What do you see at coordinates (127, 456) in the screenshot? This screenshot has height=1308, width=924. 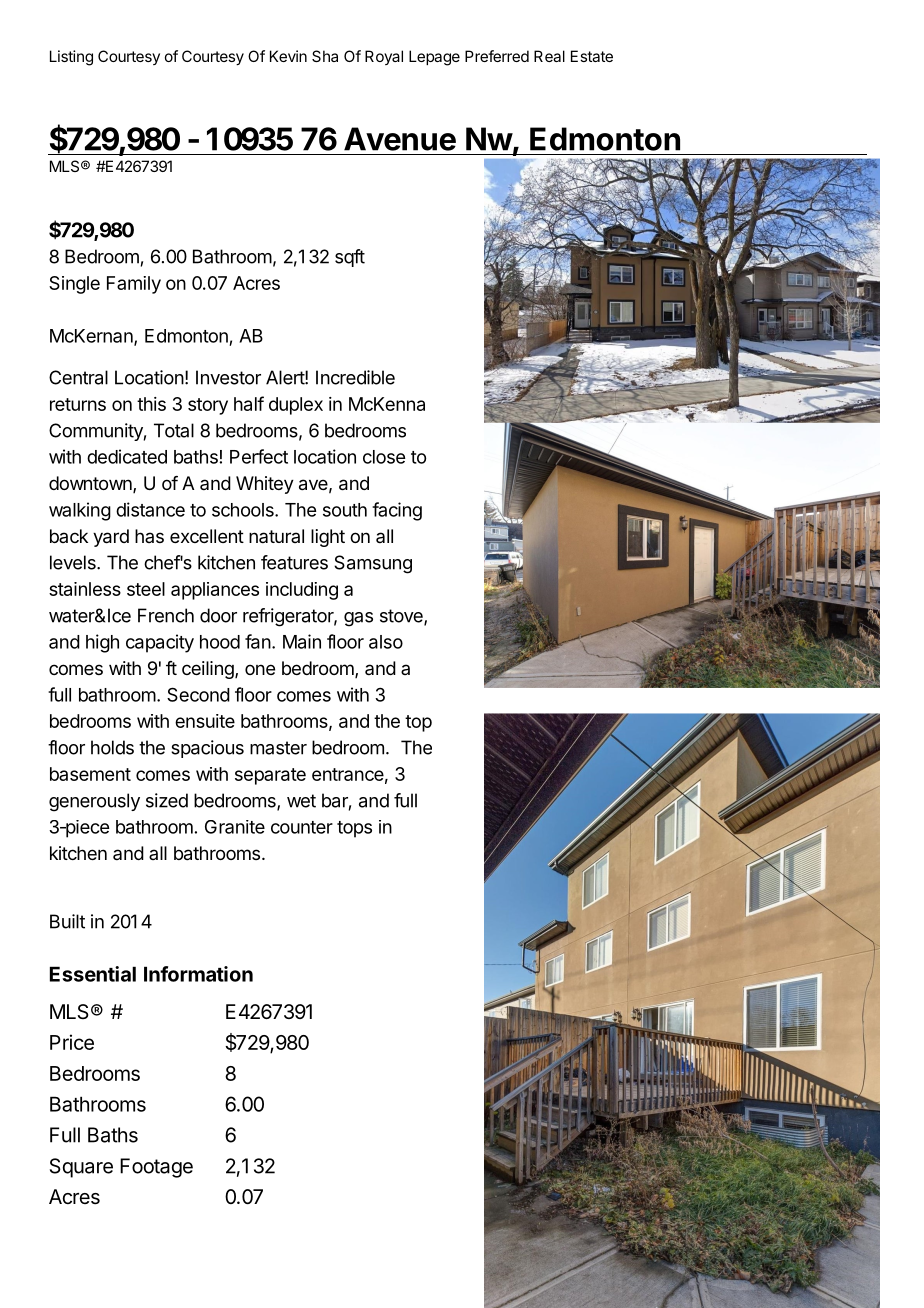 I see `dedicated` at bounding box center [127, 456].
